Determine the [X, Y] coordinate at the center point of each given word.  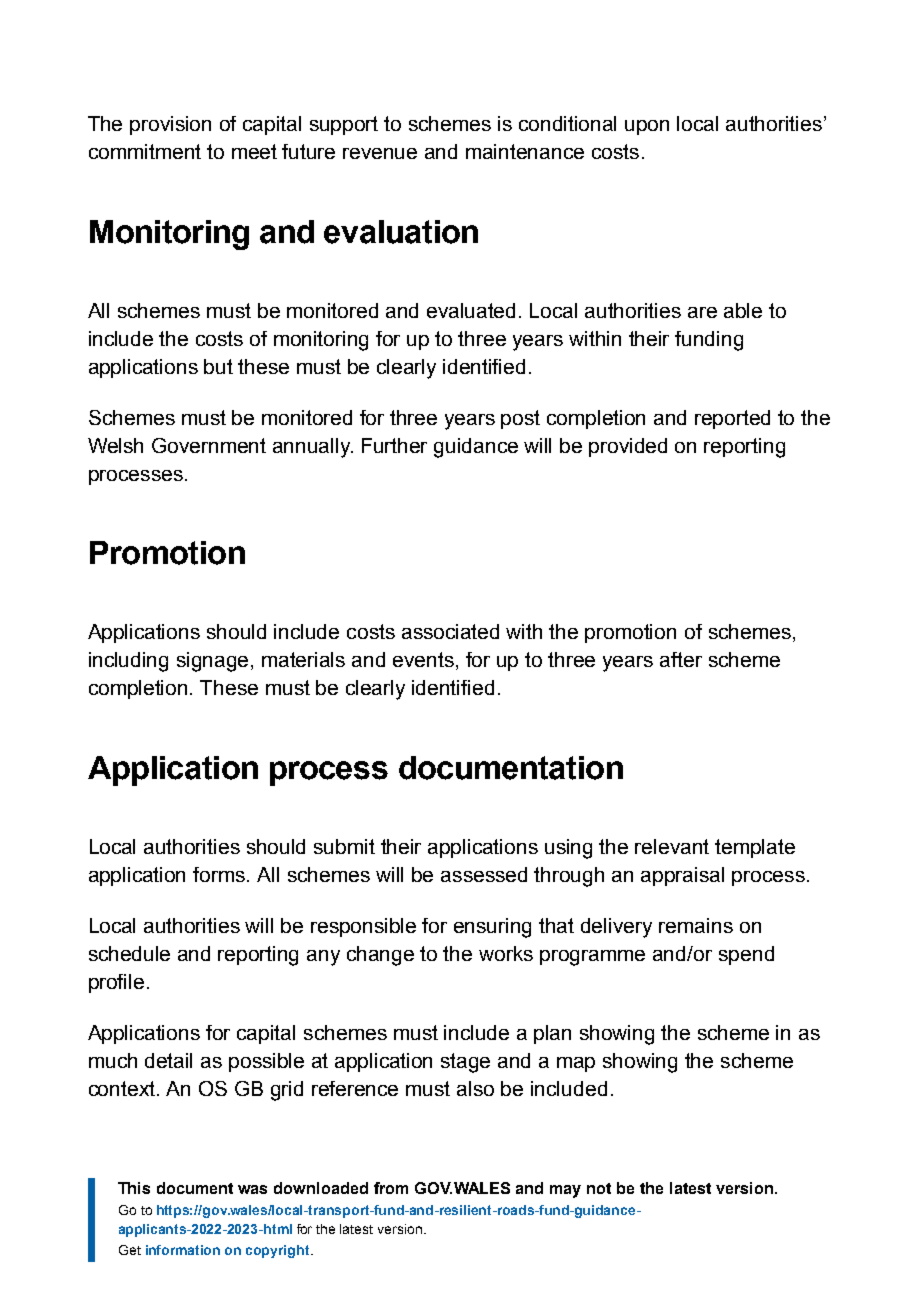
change [380, 956]
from [391, 1188]
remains [696, 925]
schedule [129, 953]
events [425, 661]
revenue [380, 153]
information [183, 1250]
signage [212, 662]
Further [394, 445]
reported [732, 419]
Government [209, 445]
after [681, 659]
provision [170, 125]
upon [647, 127]
